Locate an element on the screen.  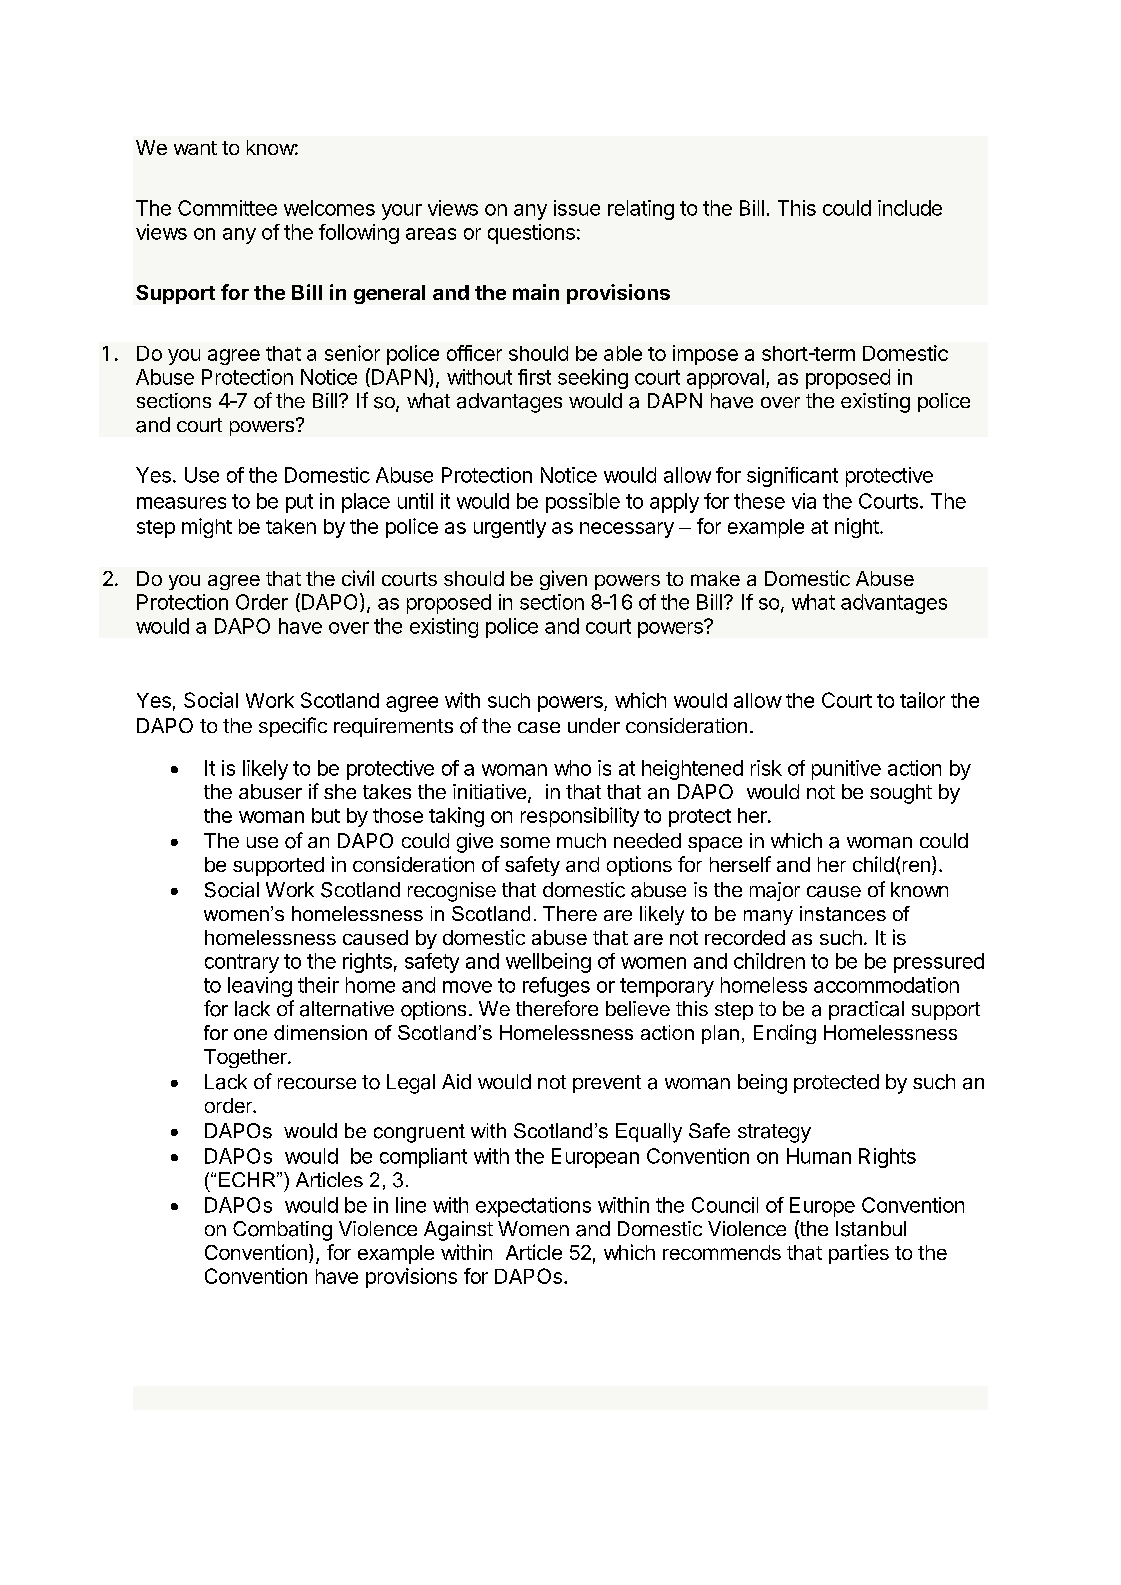
night is located at coordinates (858, 528).
